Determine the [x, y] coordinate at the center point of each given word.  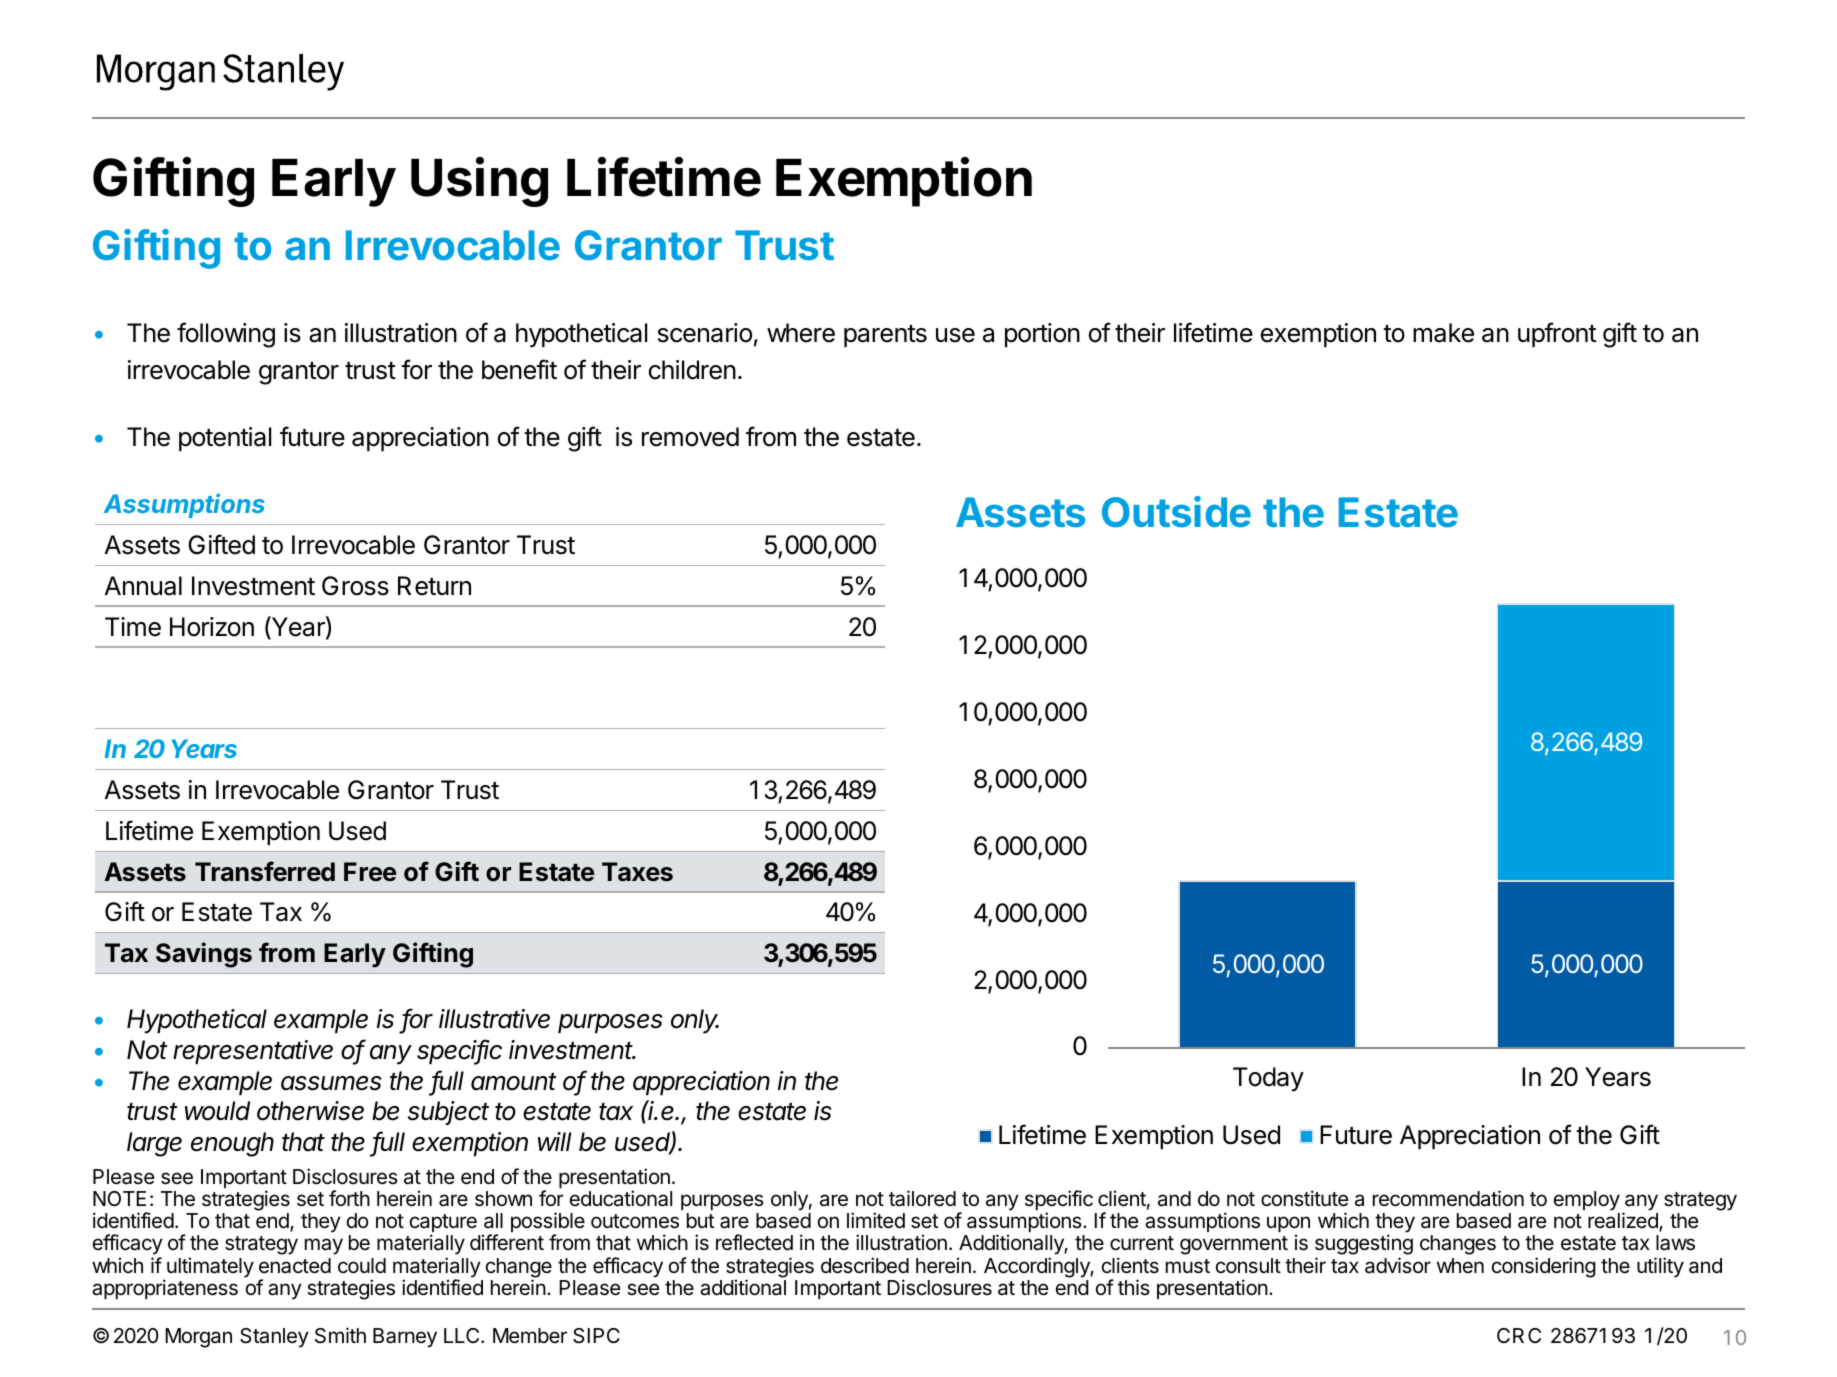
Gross [355, 586]
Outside [1176, 512]
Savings [204, 955]
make [1443, 333]
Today [1268, 1079]
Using [479, 182]
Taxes [637, 872]
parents [885, 336]
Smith [340, 1335]
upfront [1557, 334]
